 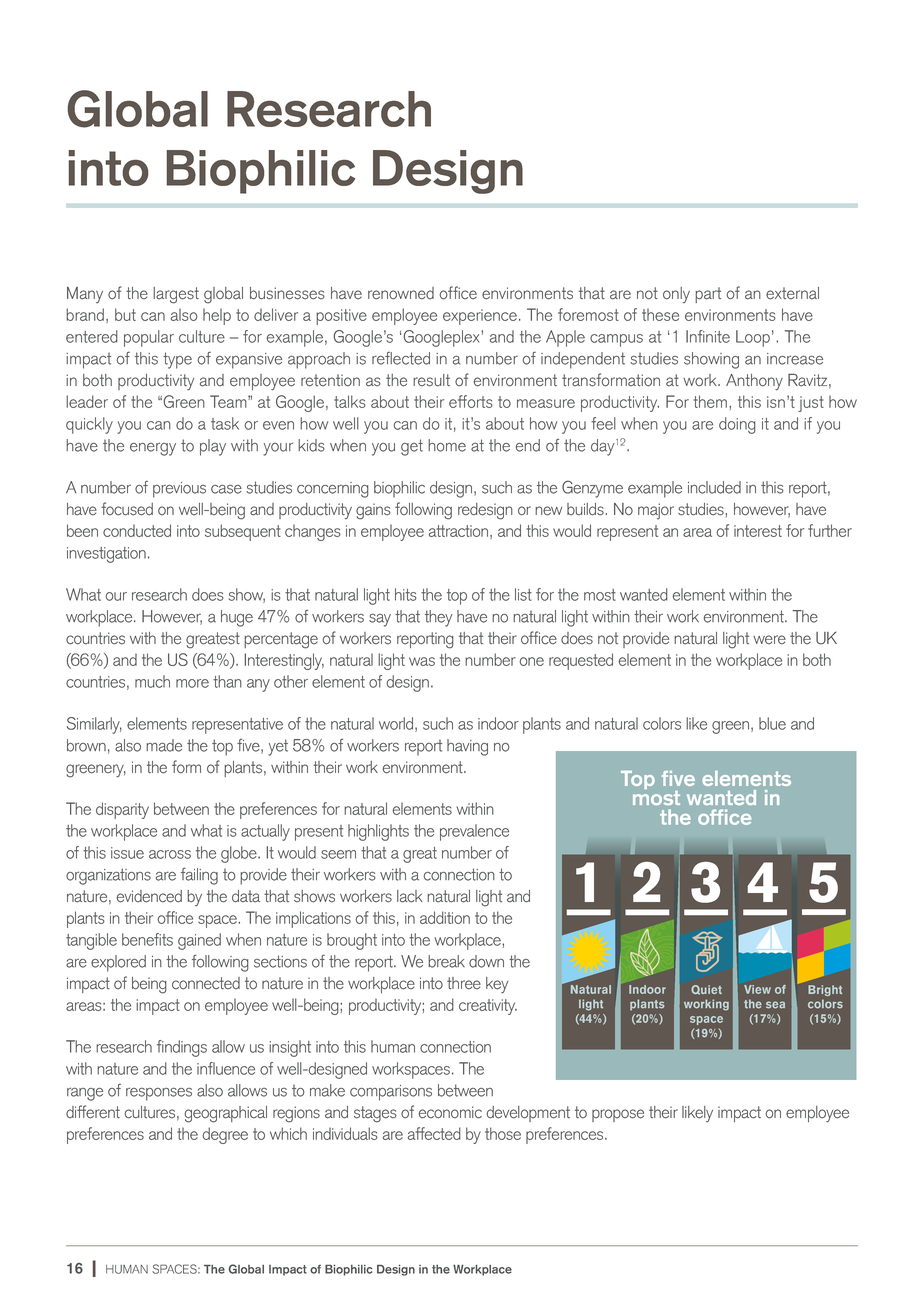 I want to click on having, so click(x=467, y=747).
